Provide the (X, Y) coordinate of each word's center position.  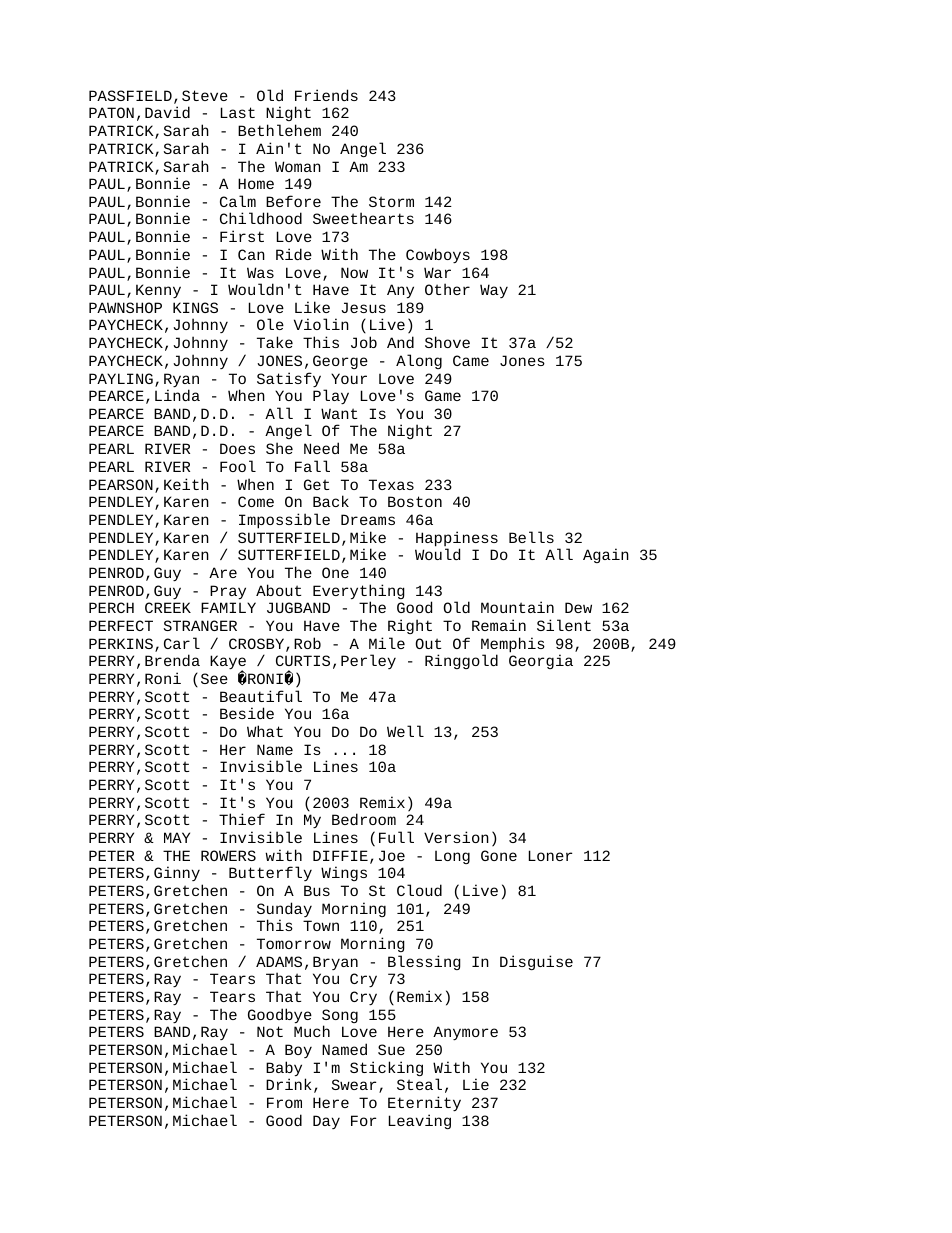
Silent (564, 625)
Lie (476, 1084)
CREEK (168, 607)
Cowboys (438, 256)
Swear (354, 1084)
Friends (326, 95)
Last (238, 112)
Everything (359, 593)
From (284, 1102)
